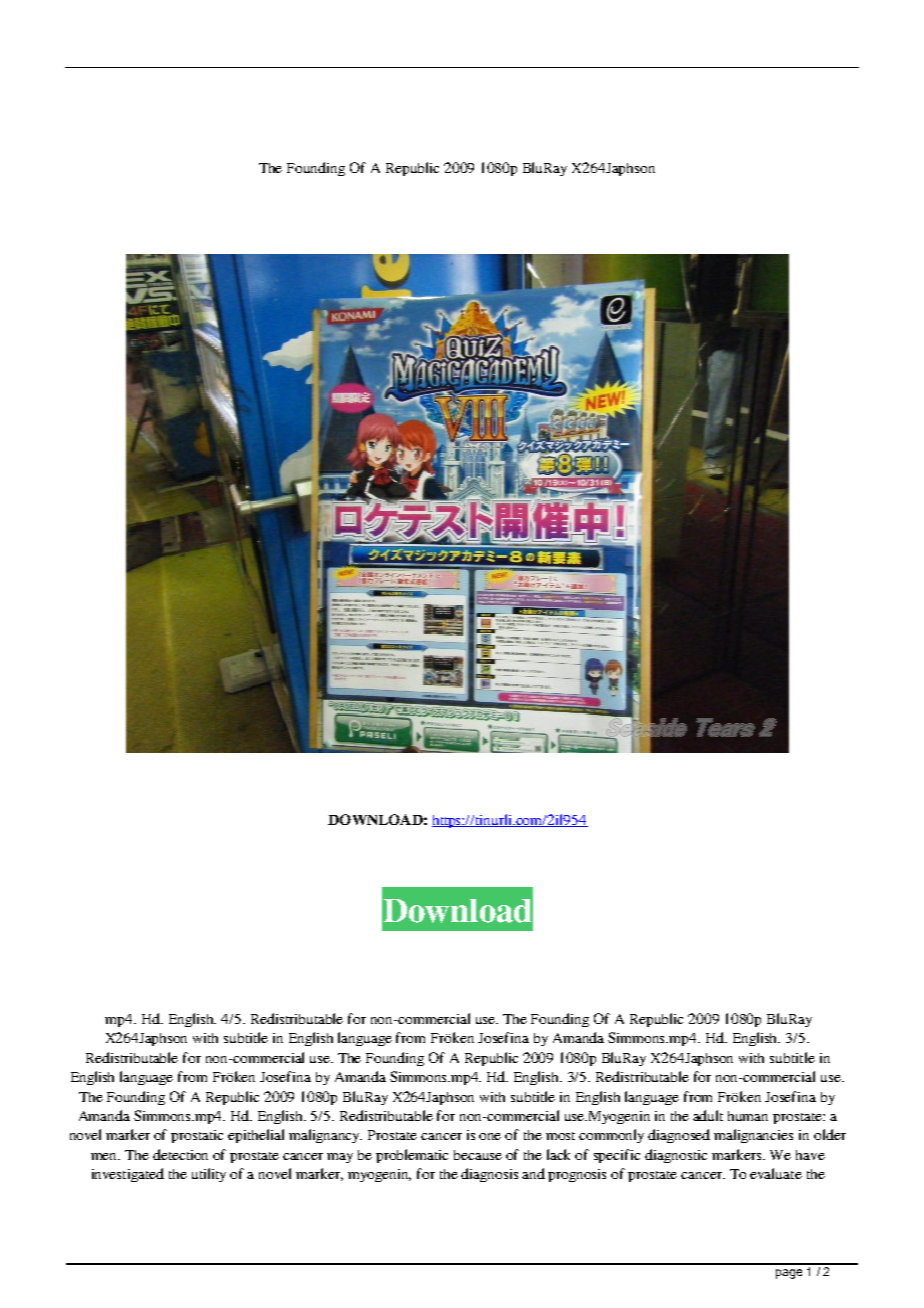 The image size is (924, 1308). I want to click on detection, so click(180, 1154).
